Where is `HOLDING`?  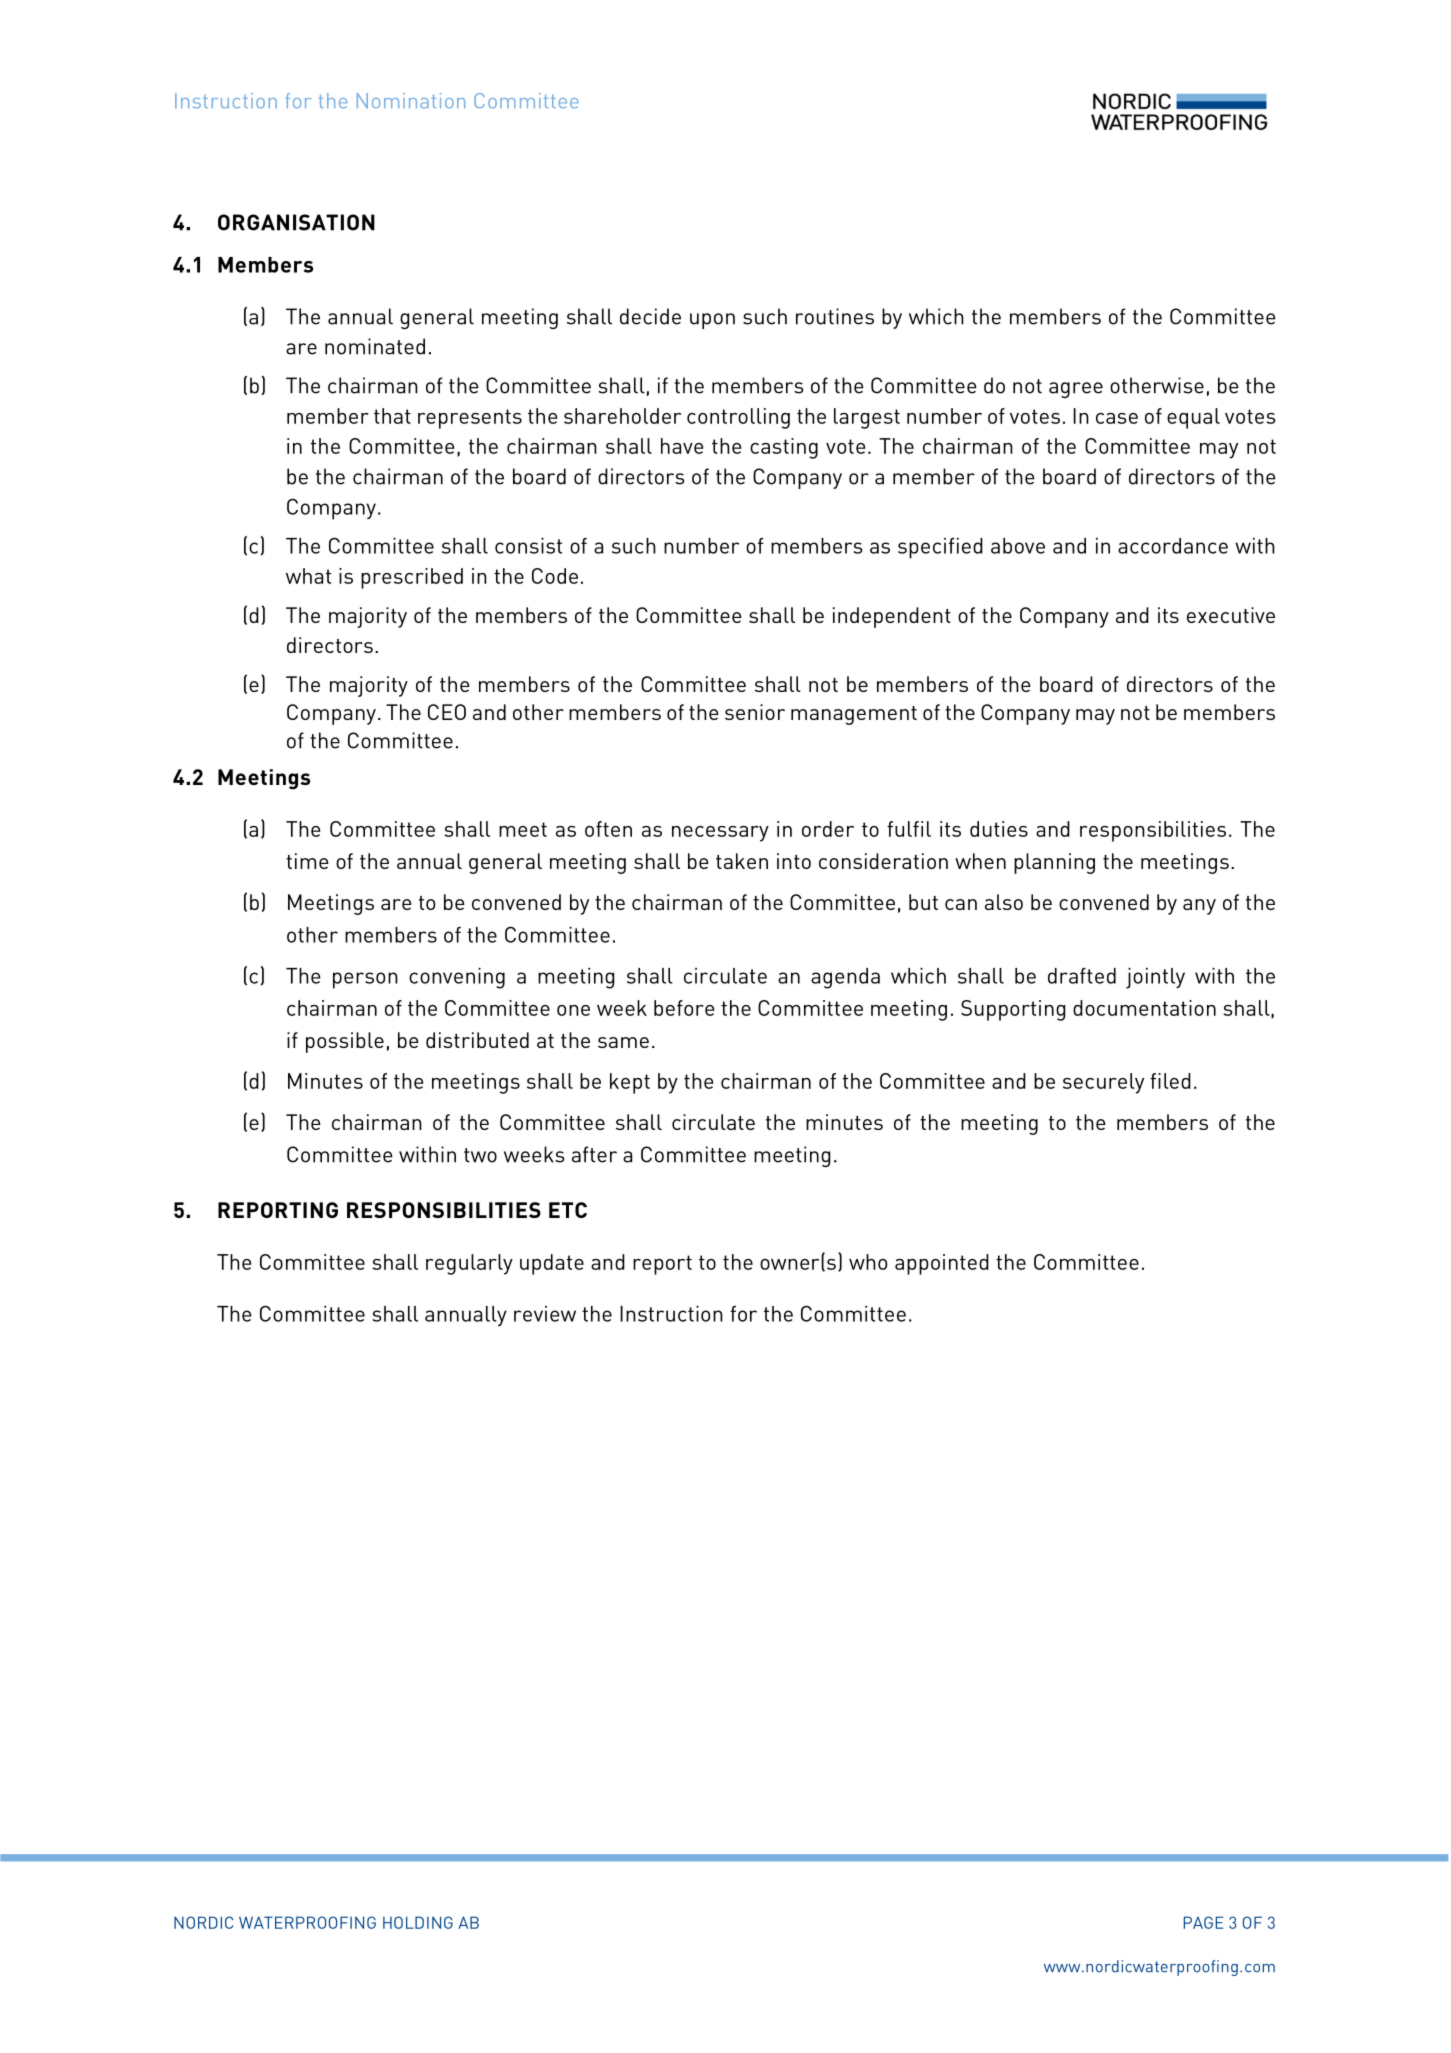
HOLDING is located at coordinates (418, 1922).
